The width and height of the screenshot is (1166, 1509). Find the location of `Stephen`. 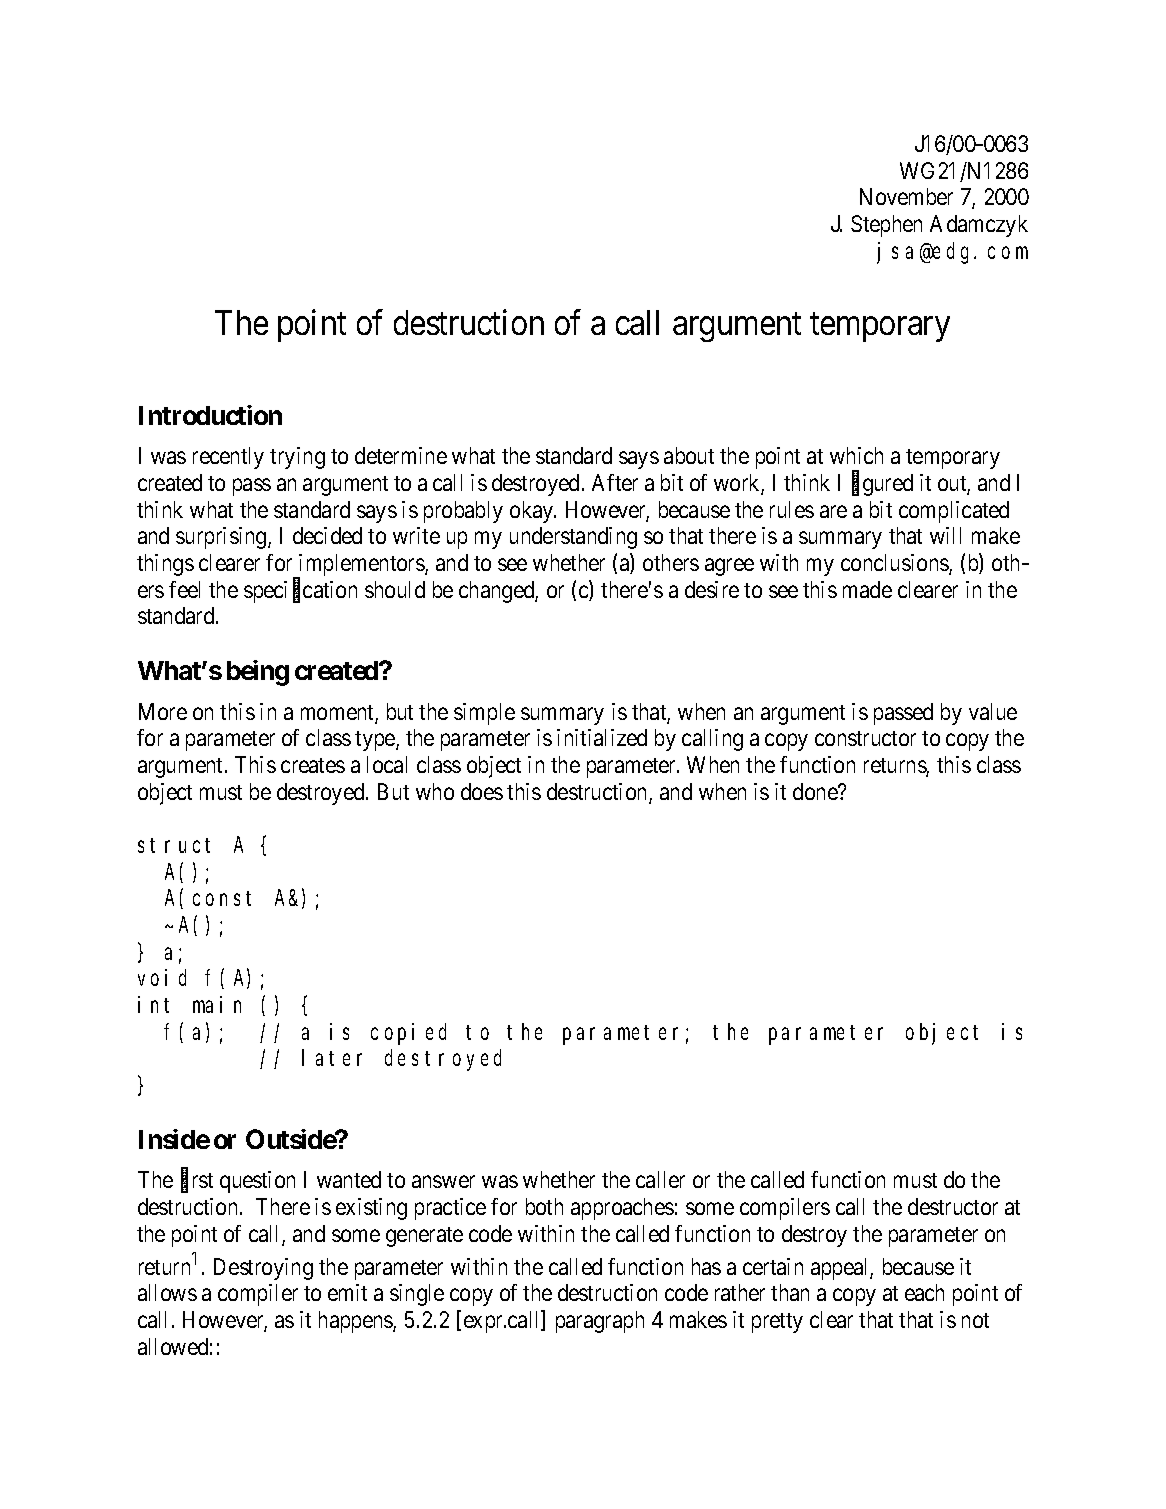

Stephen is located at coordinates (886, 226).
